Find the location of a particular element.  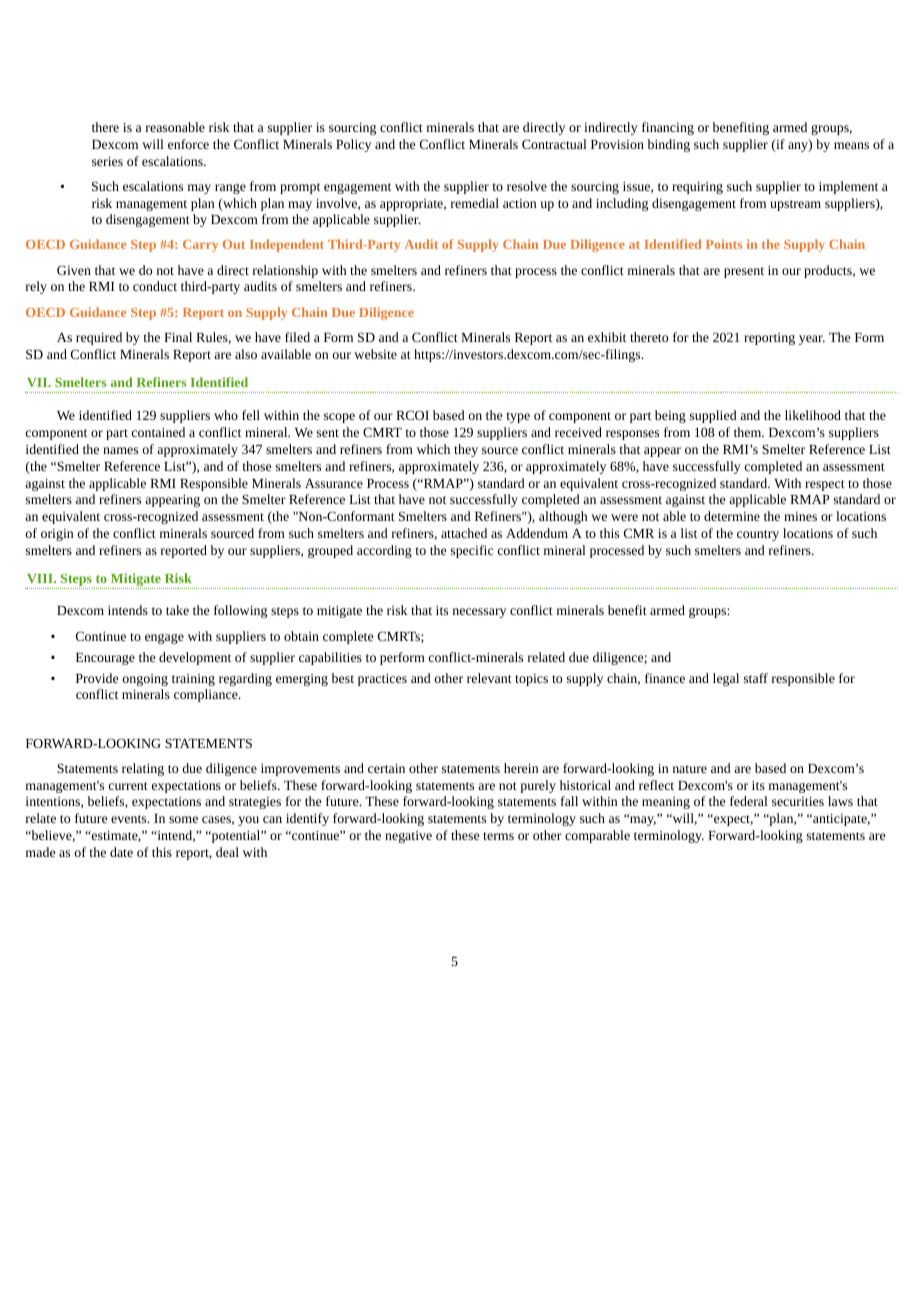

they is located at coordinates (466, 450).
